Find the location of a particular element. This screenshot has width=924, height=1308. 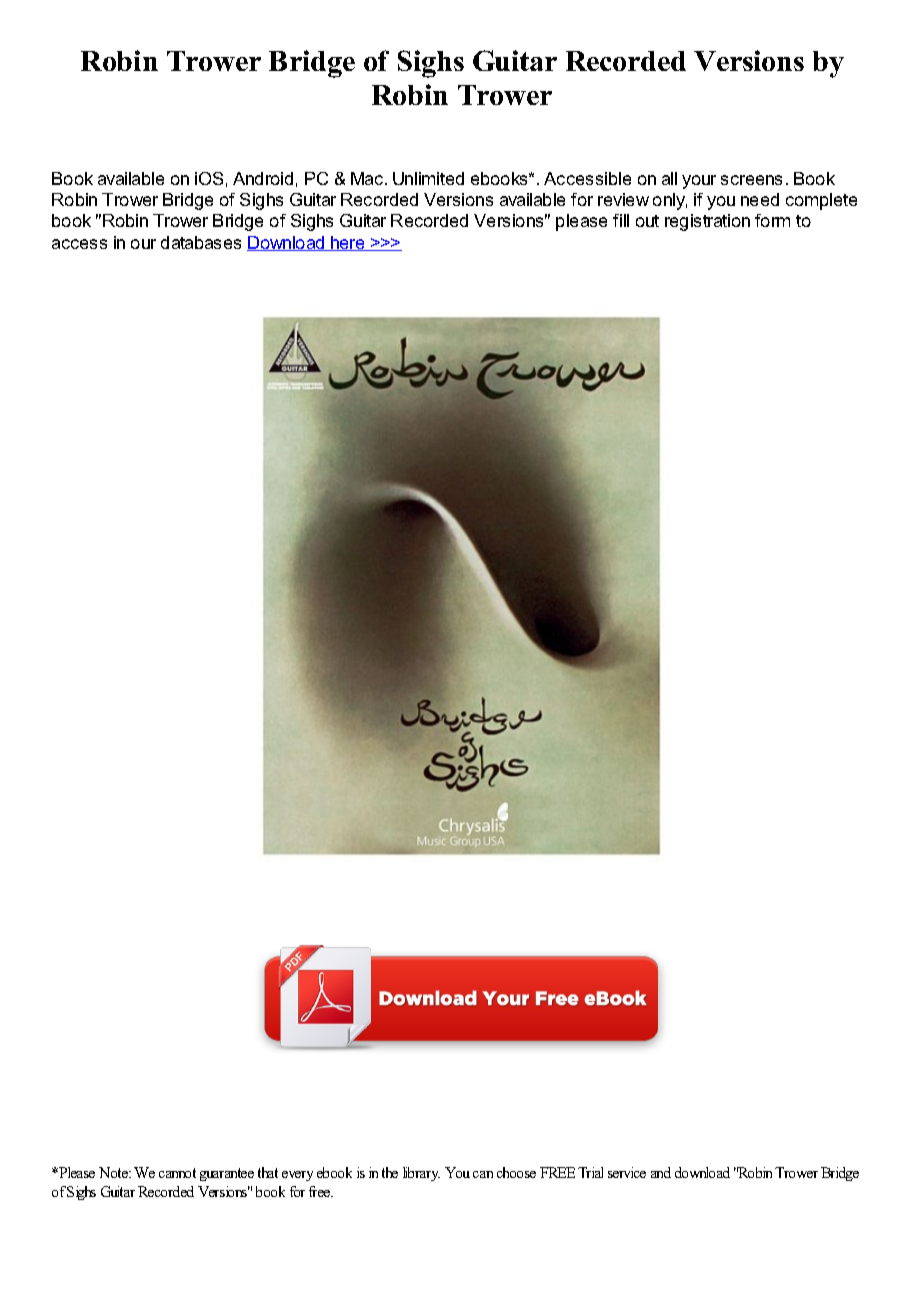

Android is located at coordinates (263, 178).
